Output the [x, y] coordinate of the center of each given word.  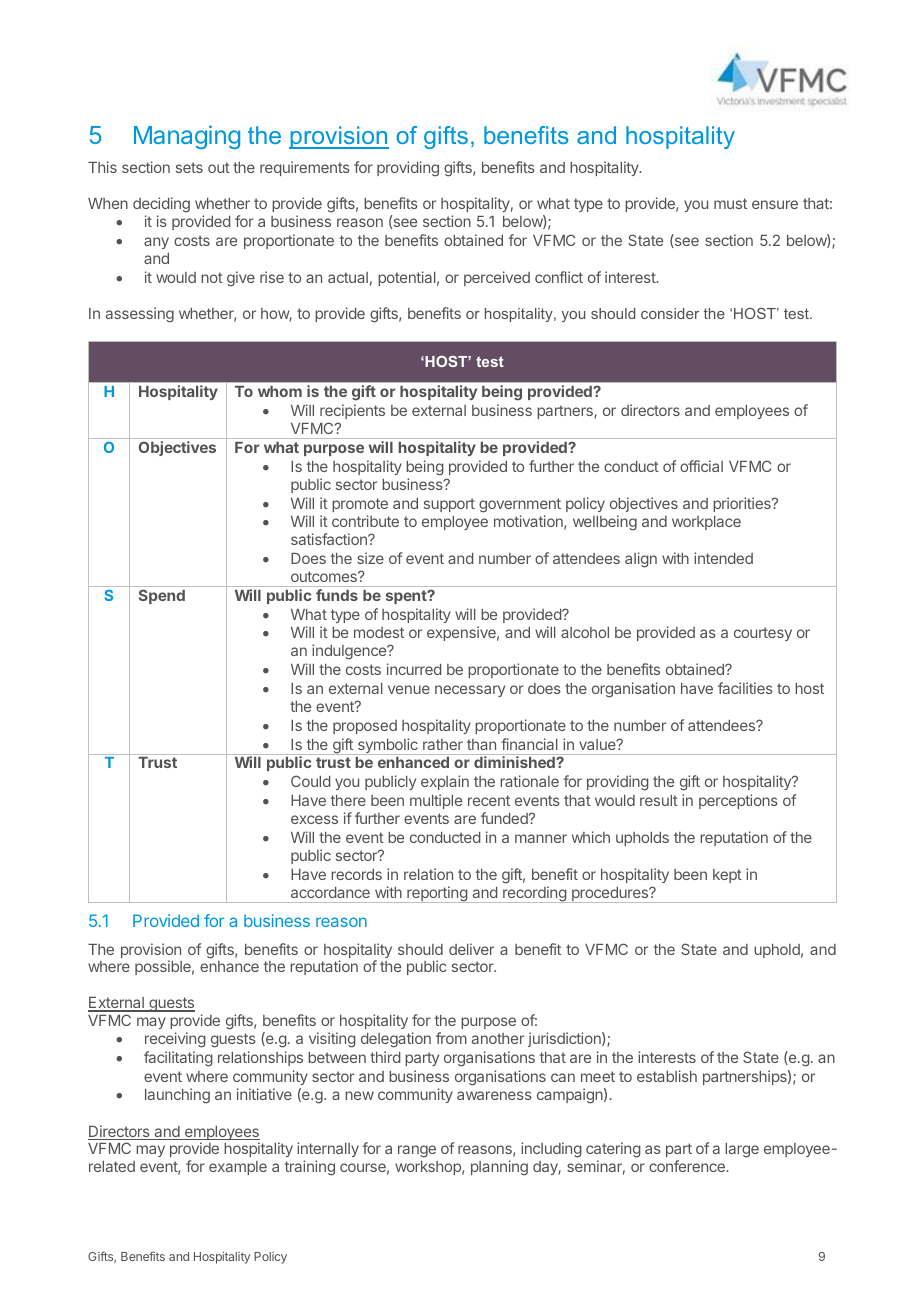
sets [189, 167]
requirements [305, 168]
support [449, 505]
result [659, 800]
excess [314, 819]
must [730, 203]
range [417, 1151]
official [701, 466]
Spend [162, 596]
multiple [436, 801]
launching [177, 1096]
